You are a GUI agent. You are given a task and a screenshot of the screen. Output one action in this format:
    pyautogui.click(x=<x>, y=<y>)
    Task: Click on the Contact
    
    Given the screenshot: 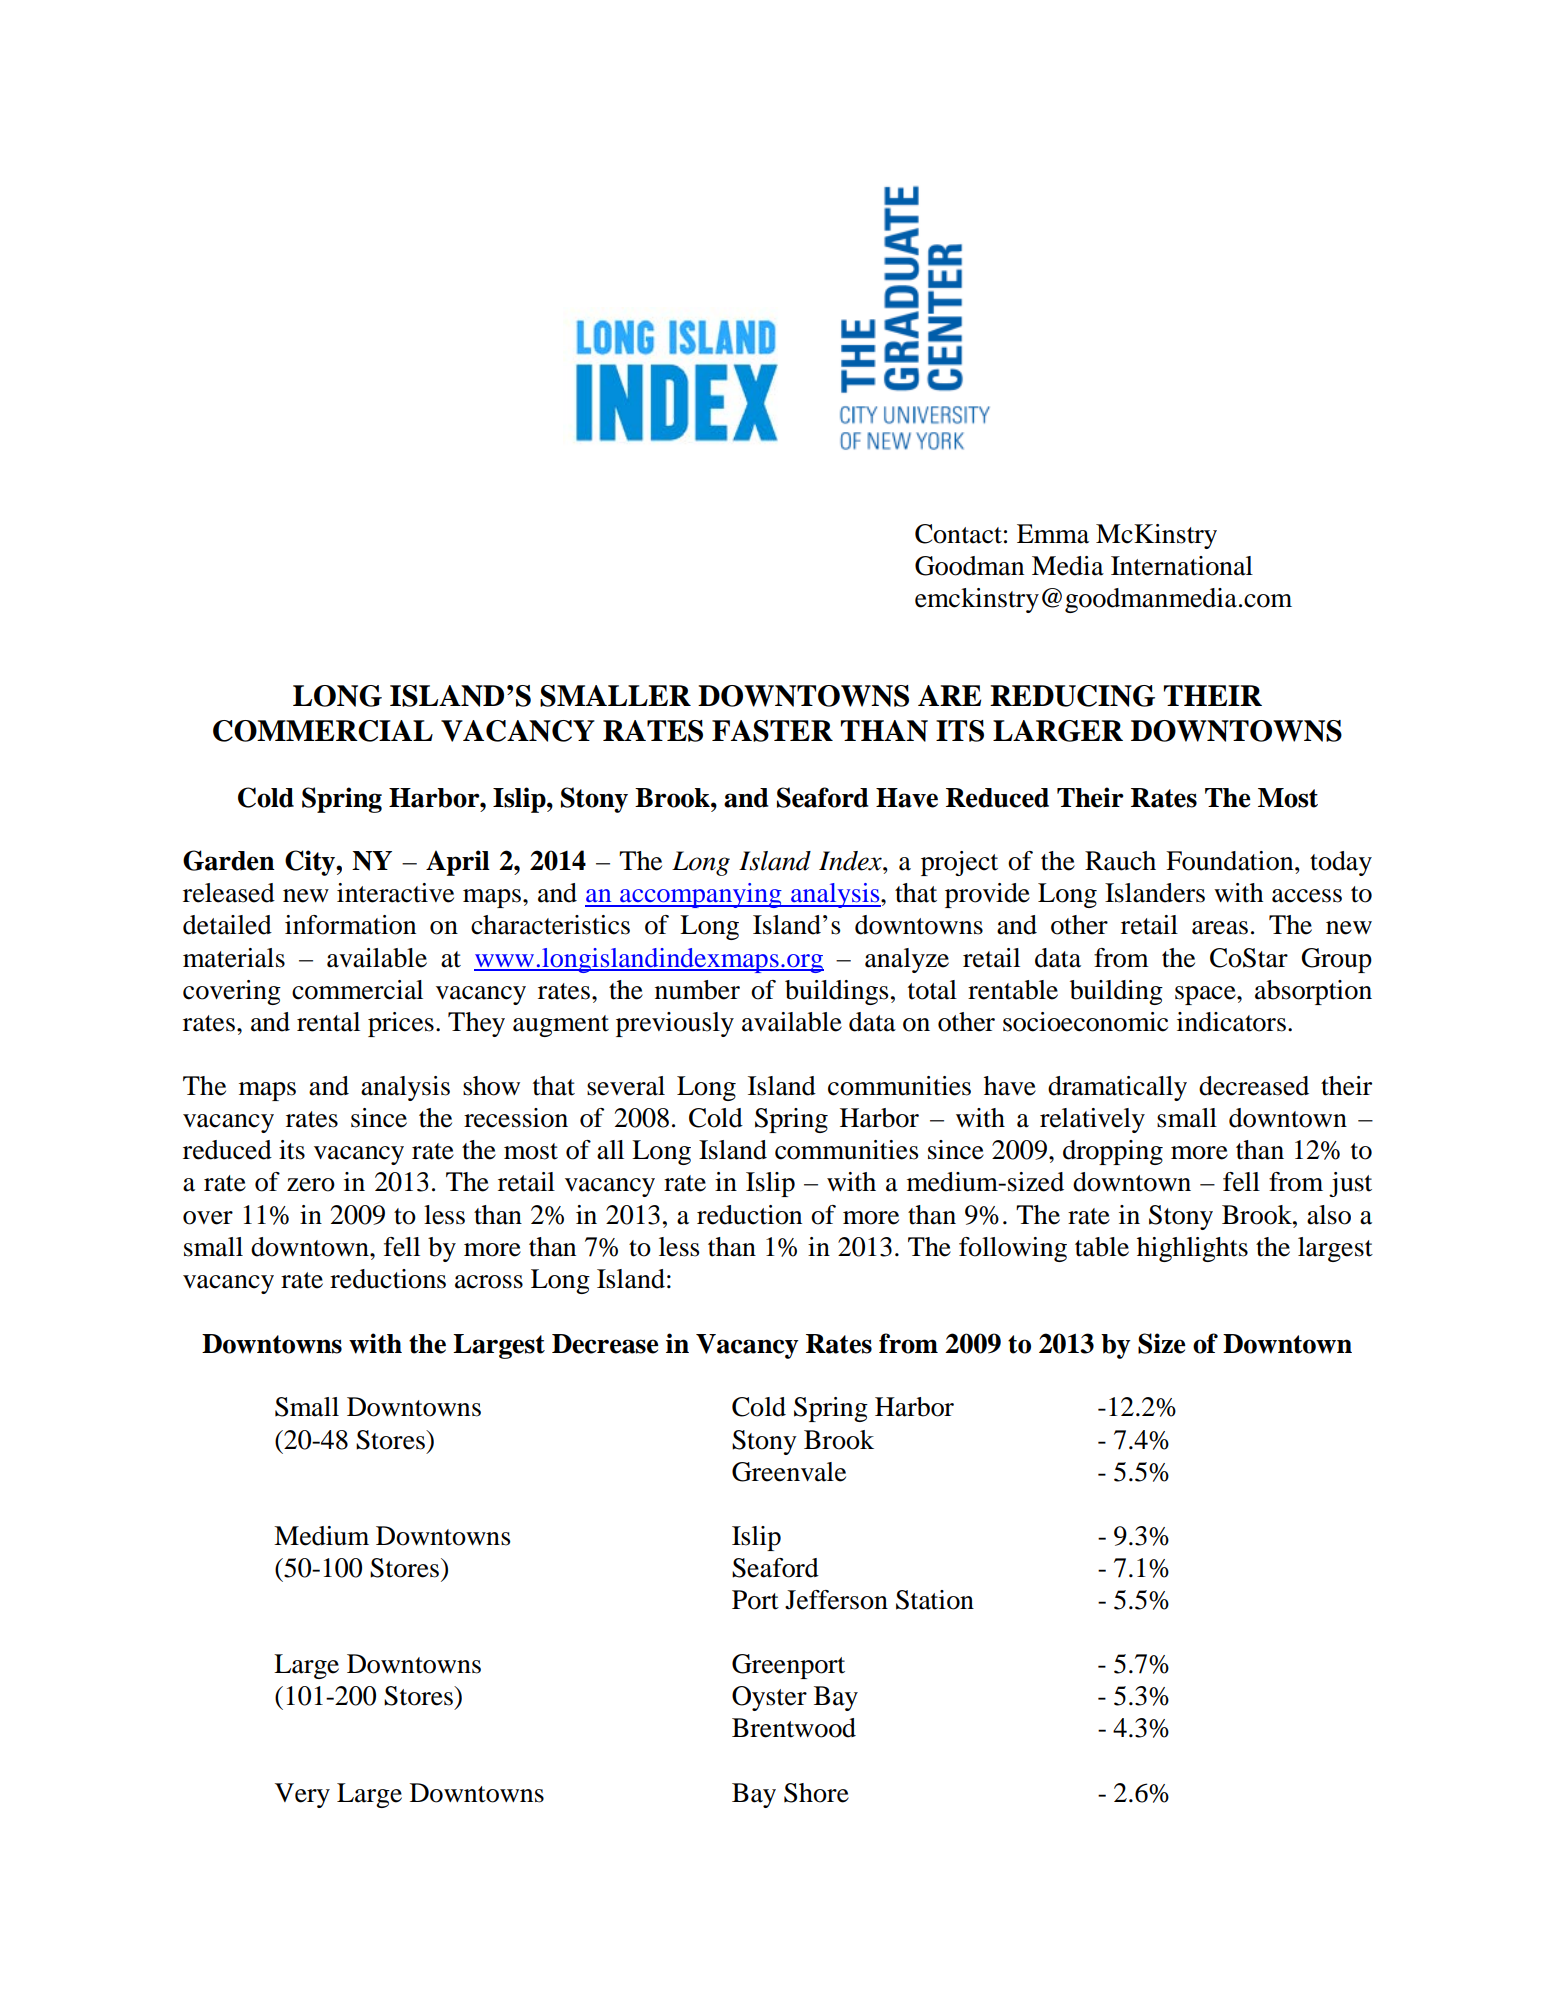 What is the action you would take?
    pyautogui.click(x=958, y=534)
